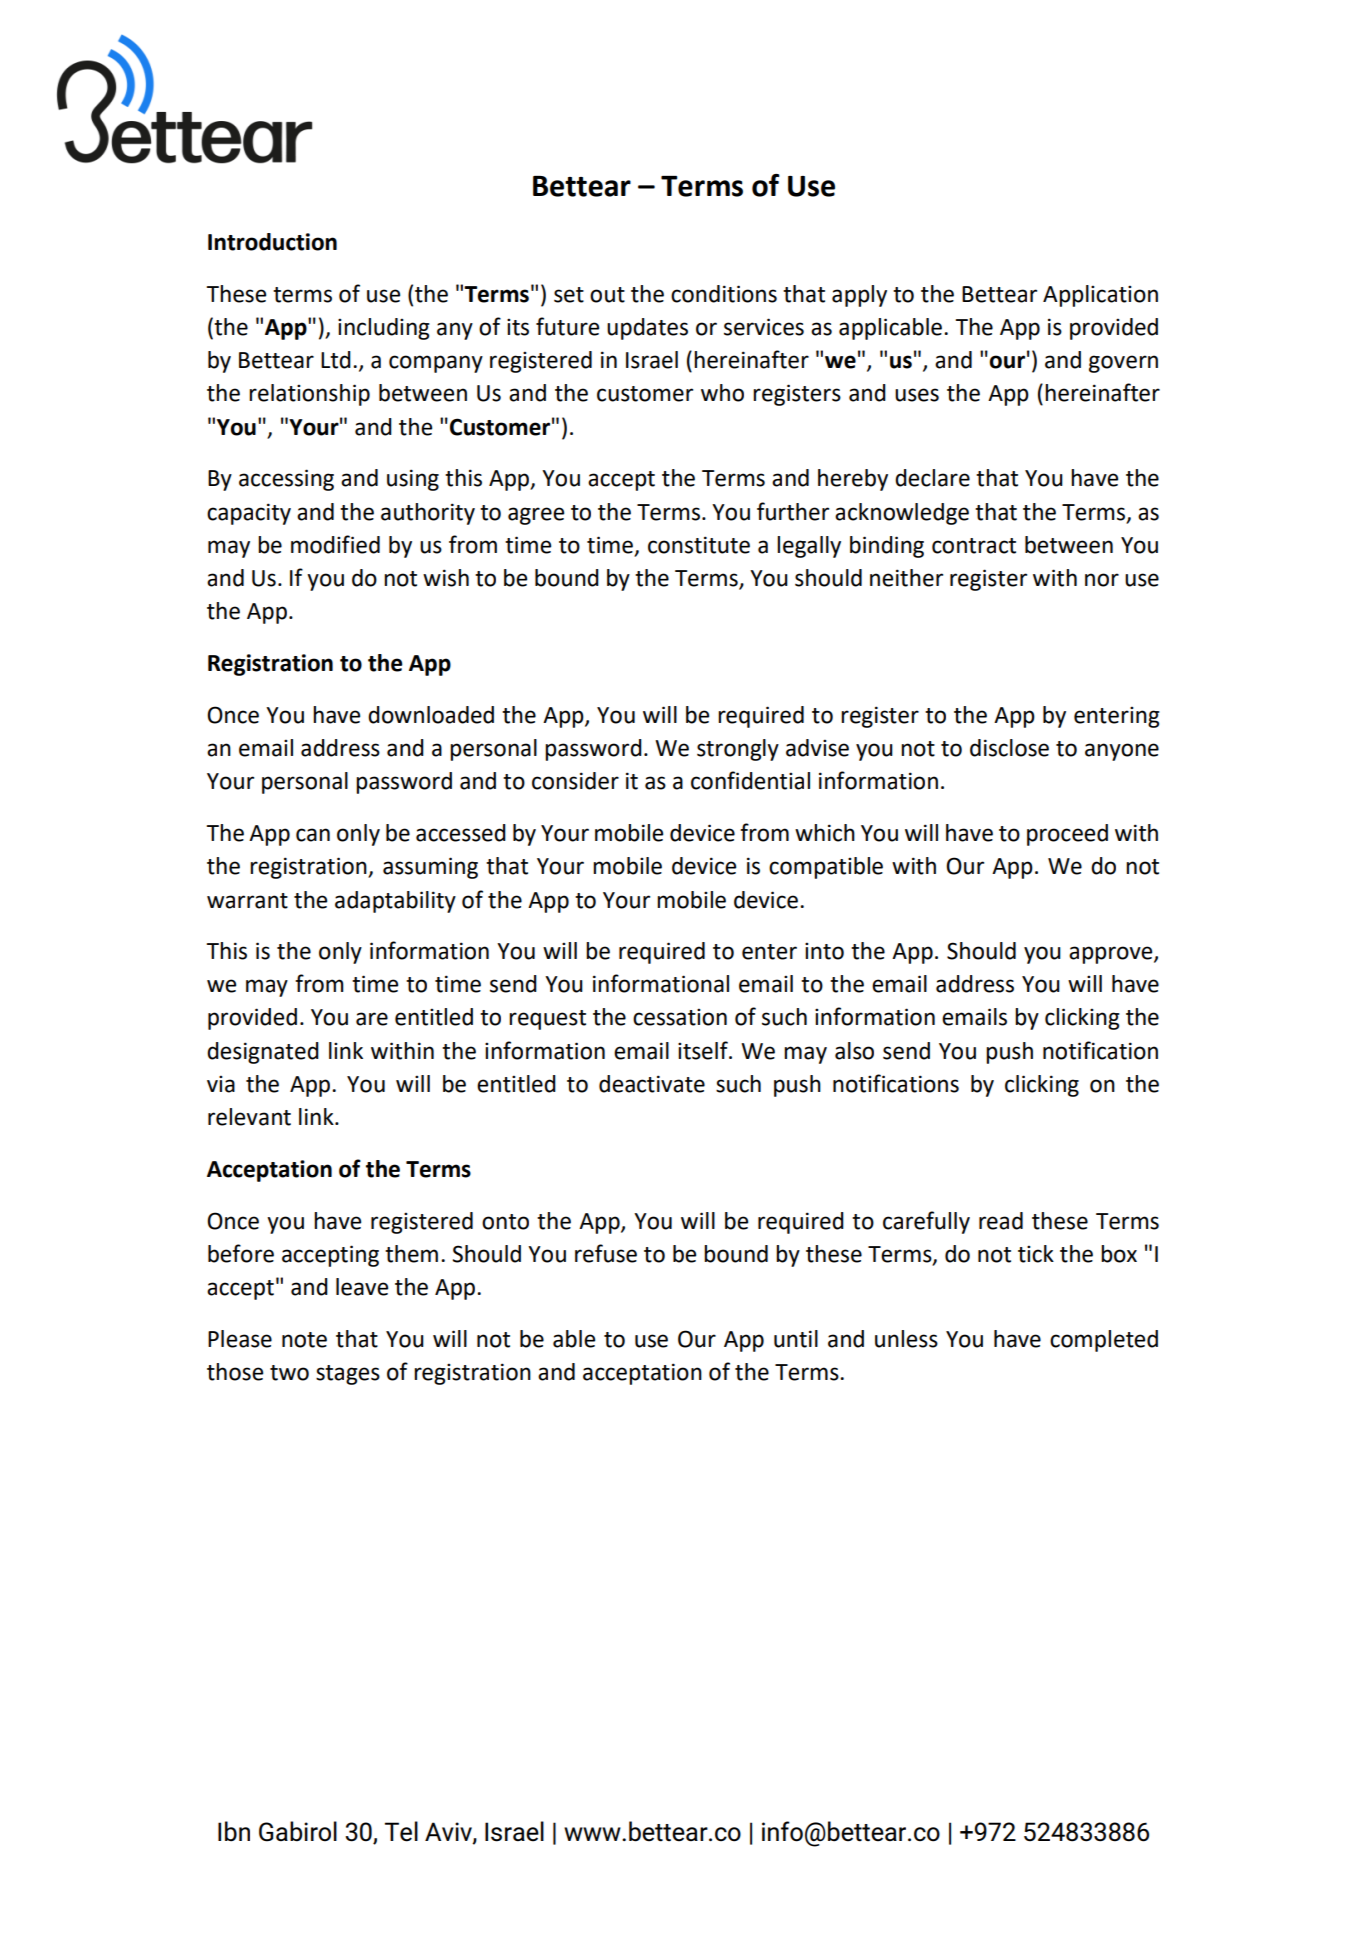  I want to click on including, so click(384, 329).
